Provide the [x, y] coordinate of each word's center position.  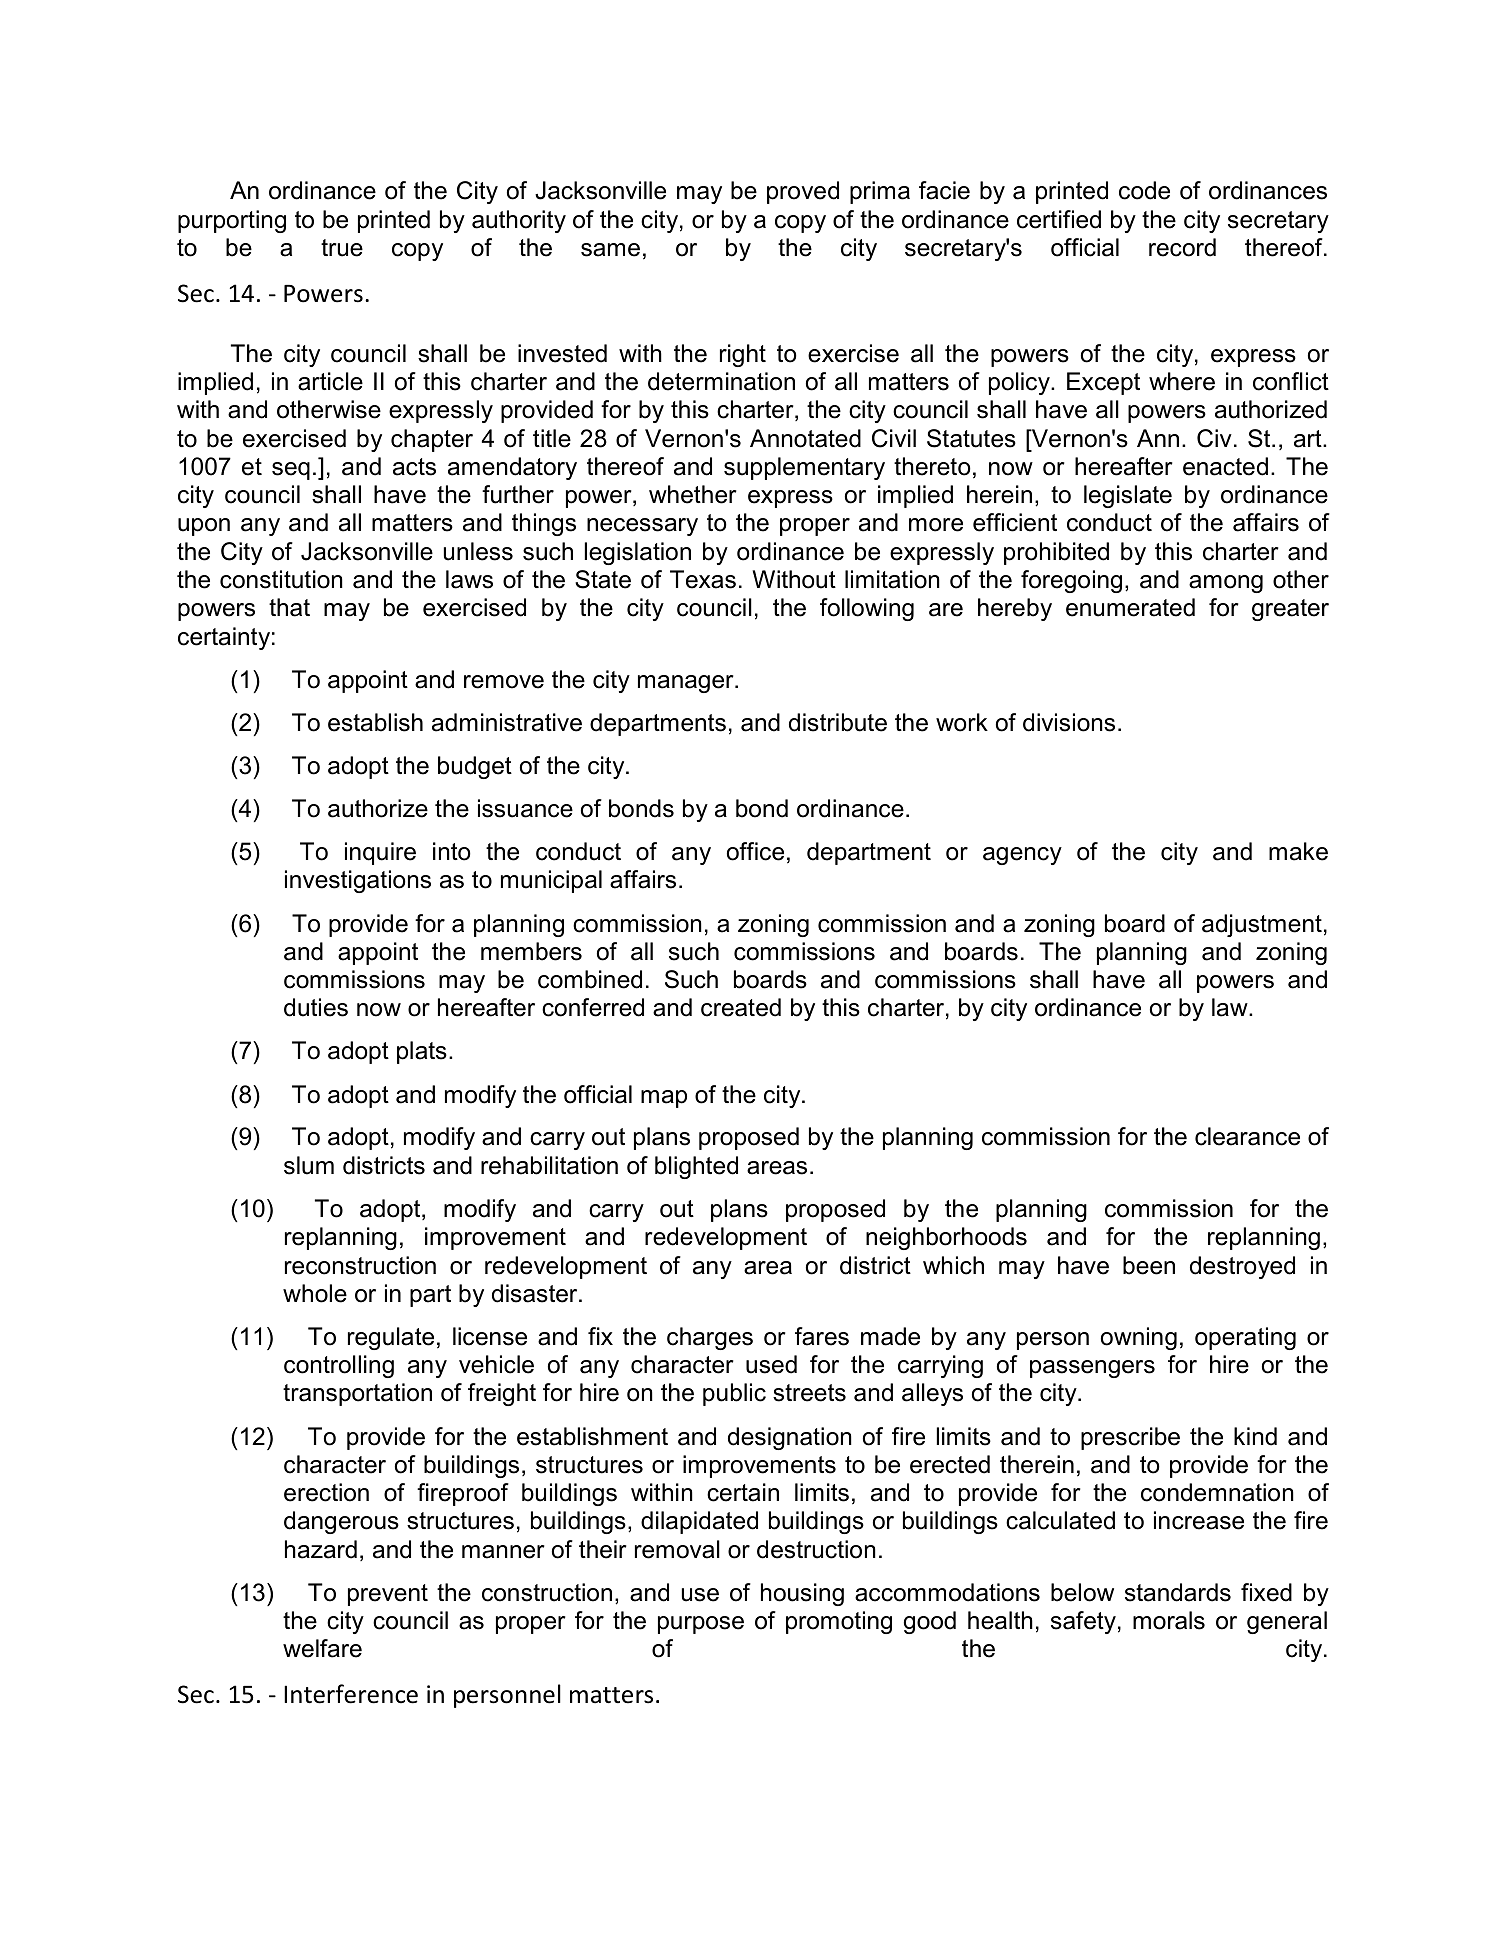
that [289, 607]
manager [687, 684]
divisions [1069, 722]
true [342, 248]
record [1182, 247]
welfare [322, 1648]
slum [309, 1165]
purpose [701, 1625]
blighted [696, 1167]
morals [1169, 1620]
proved [803, 192]
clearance [1247, 1136]
